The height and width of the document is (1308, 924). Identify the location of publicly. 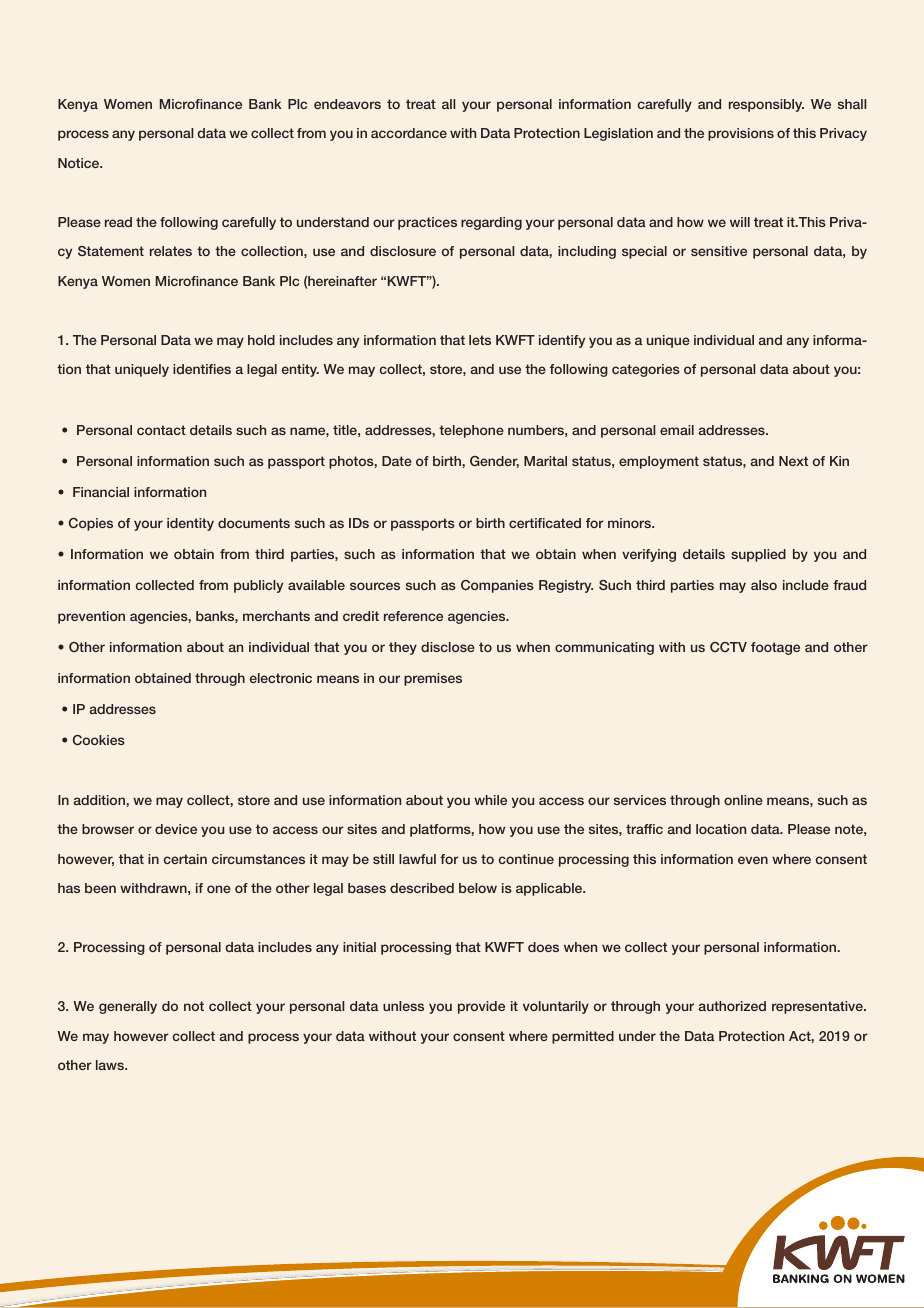
(258, 586).
